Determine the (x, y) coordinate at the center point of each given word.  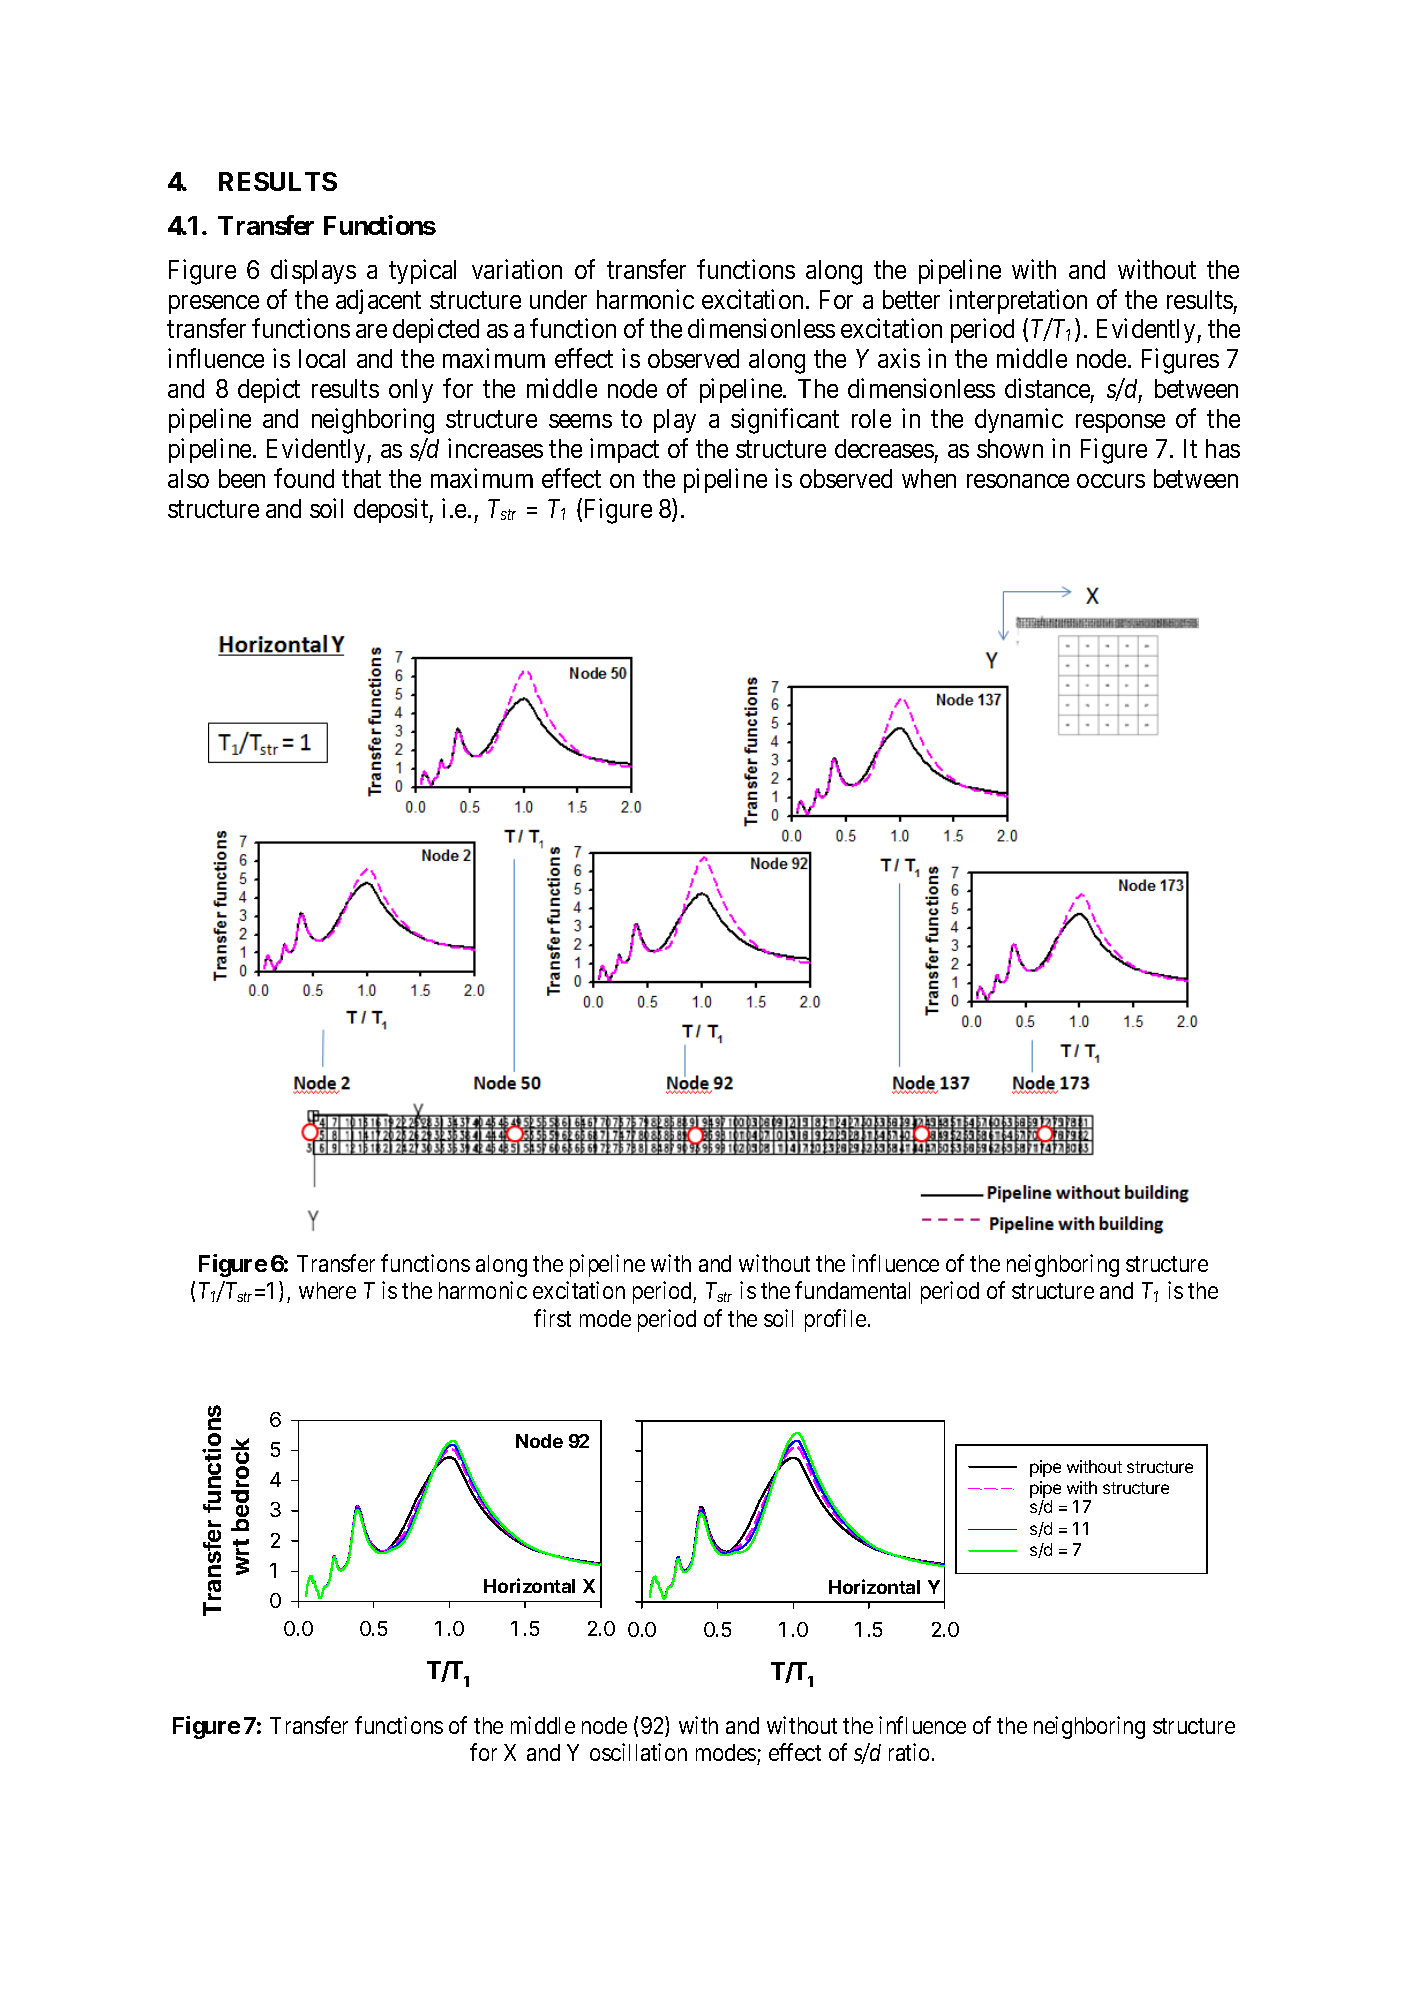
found (304, 478)
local (322, 358)
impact (624, 450)
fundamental (852, 1290)
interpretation (1018, 301)
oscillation (638, 1752)
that (361, 478)
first (552, 1318)
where (327, 1290)
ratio (909, 1752)
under (558, 299)
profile (835, 1320)
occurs (1111, 481)
